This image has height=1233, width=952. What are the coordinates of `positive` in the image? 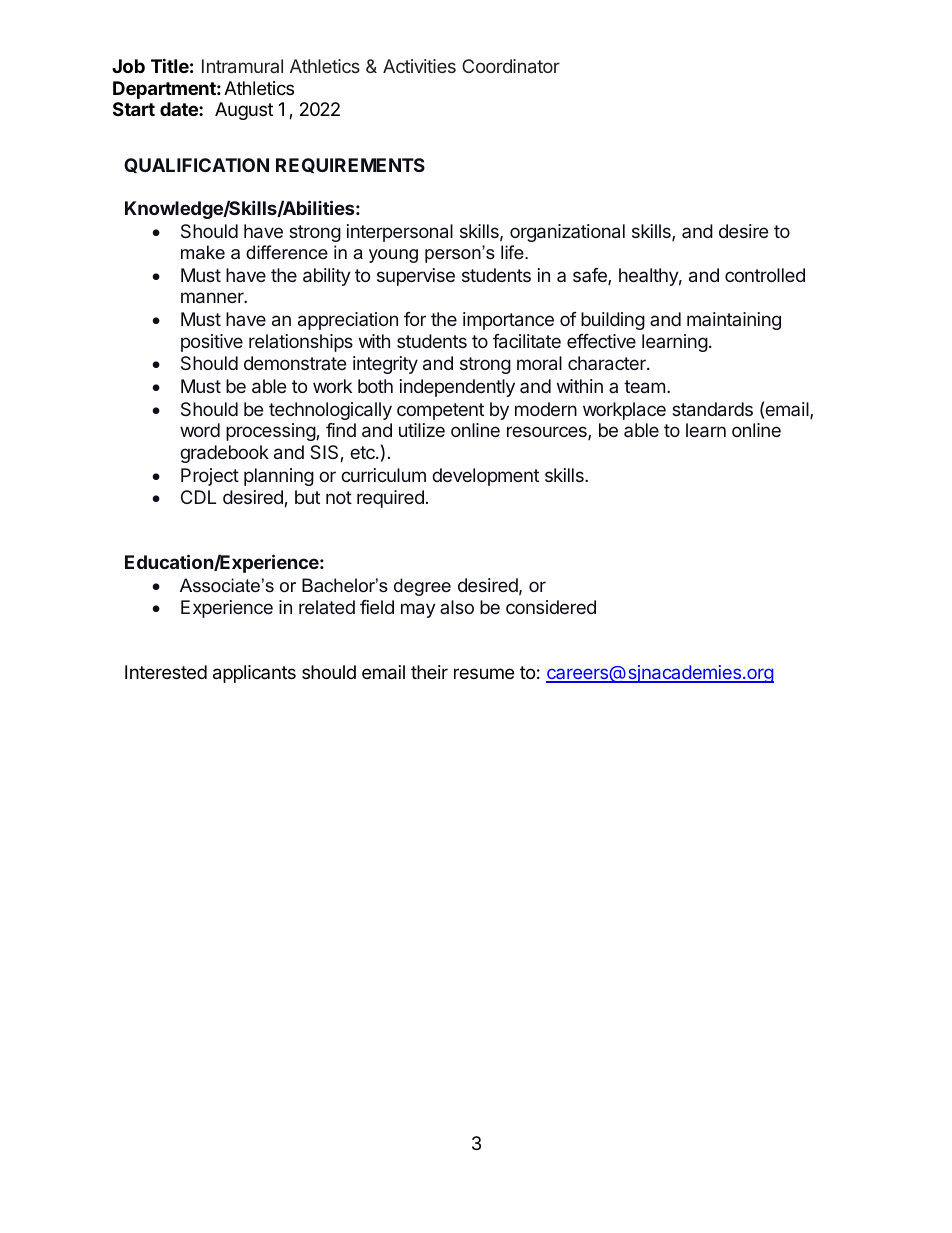 It's located at (212, 343).
